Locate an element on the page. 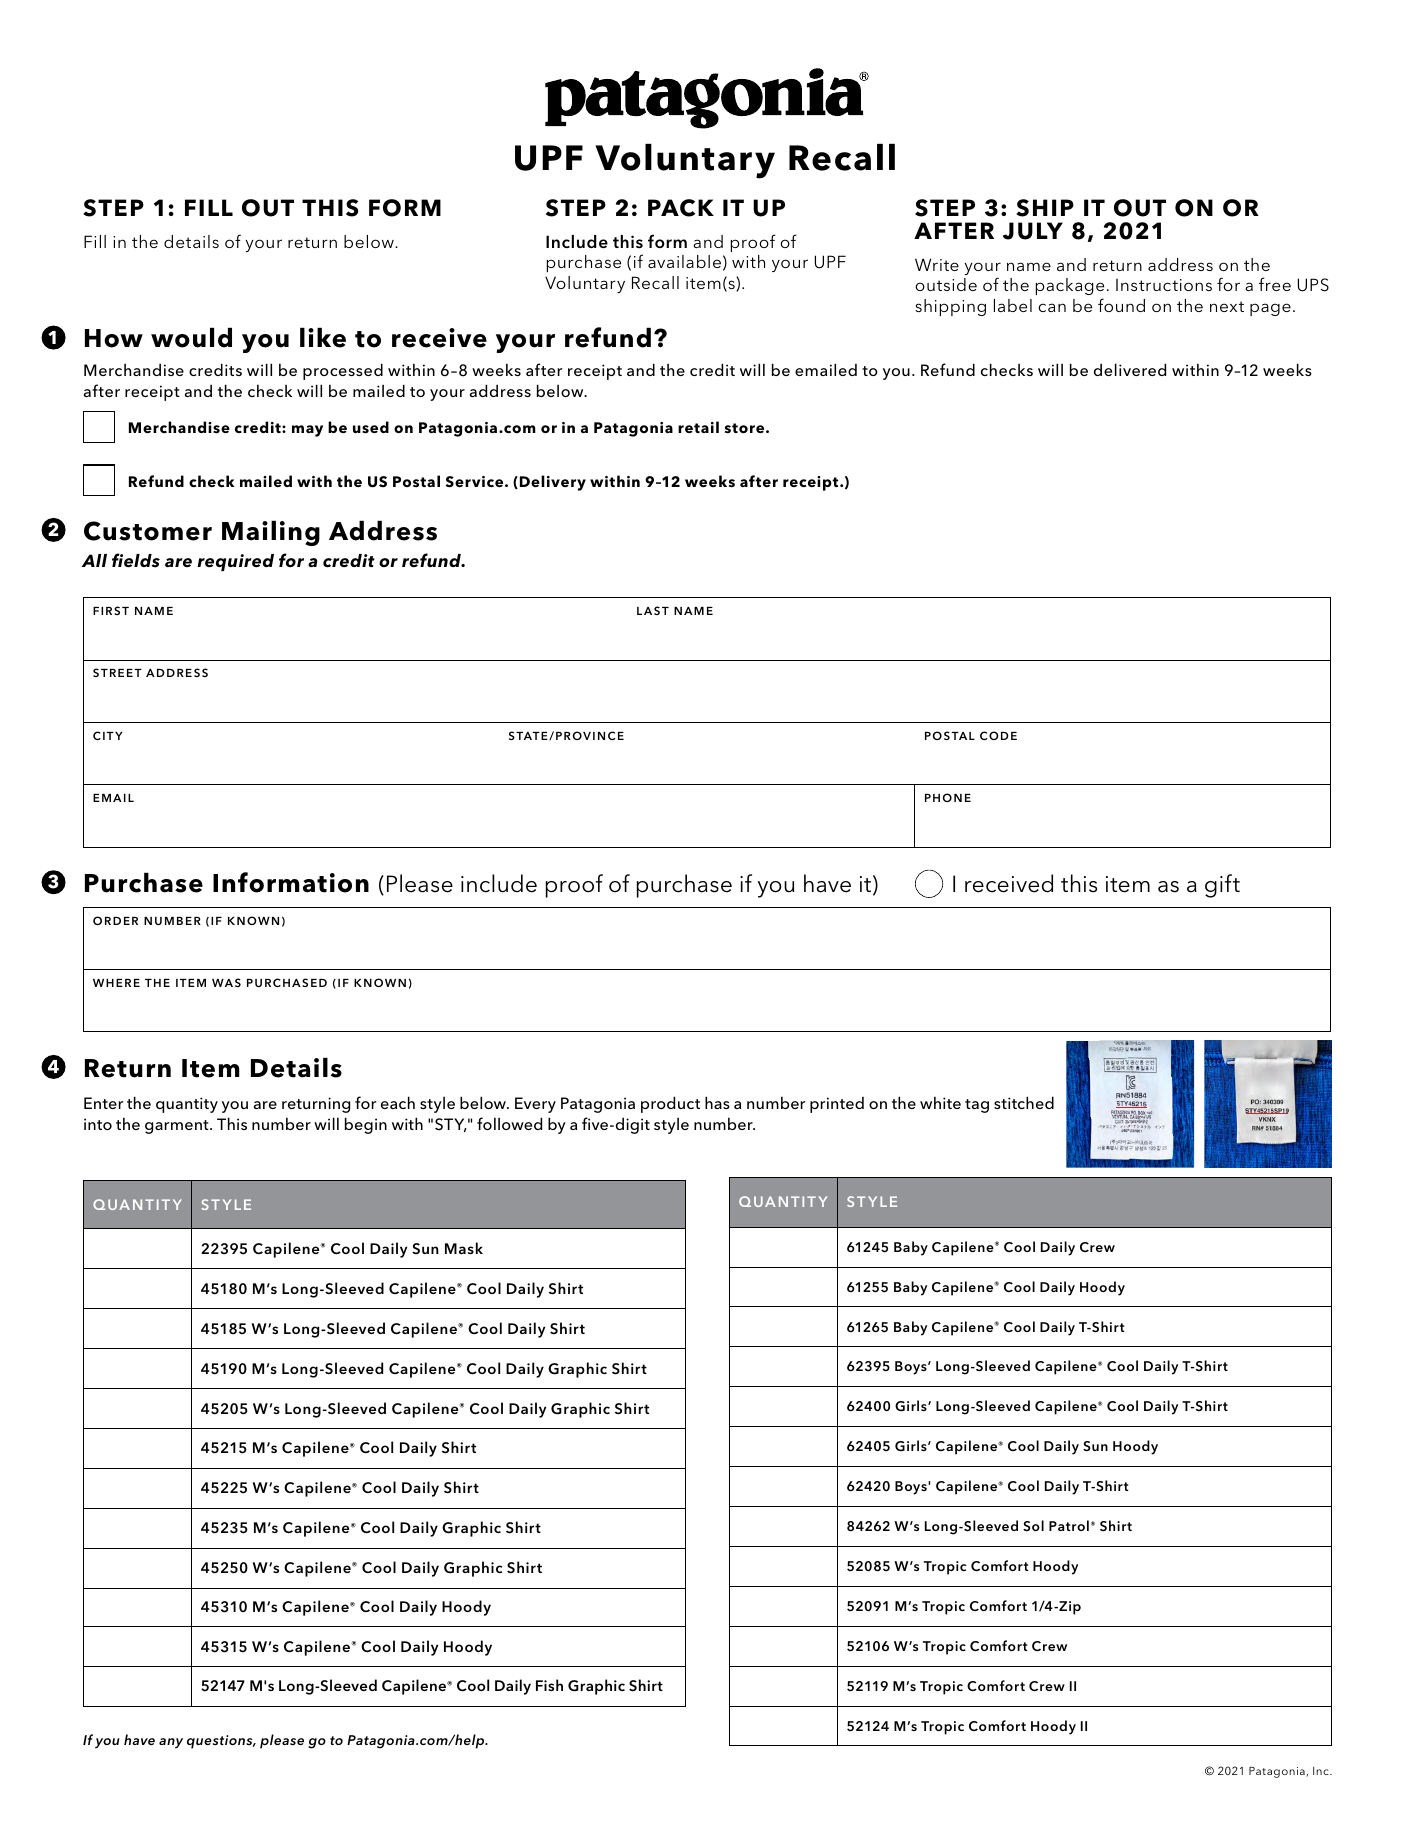 The height and width of the image is (1829, 1414). garment is located at coordinates (178, 1127).
